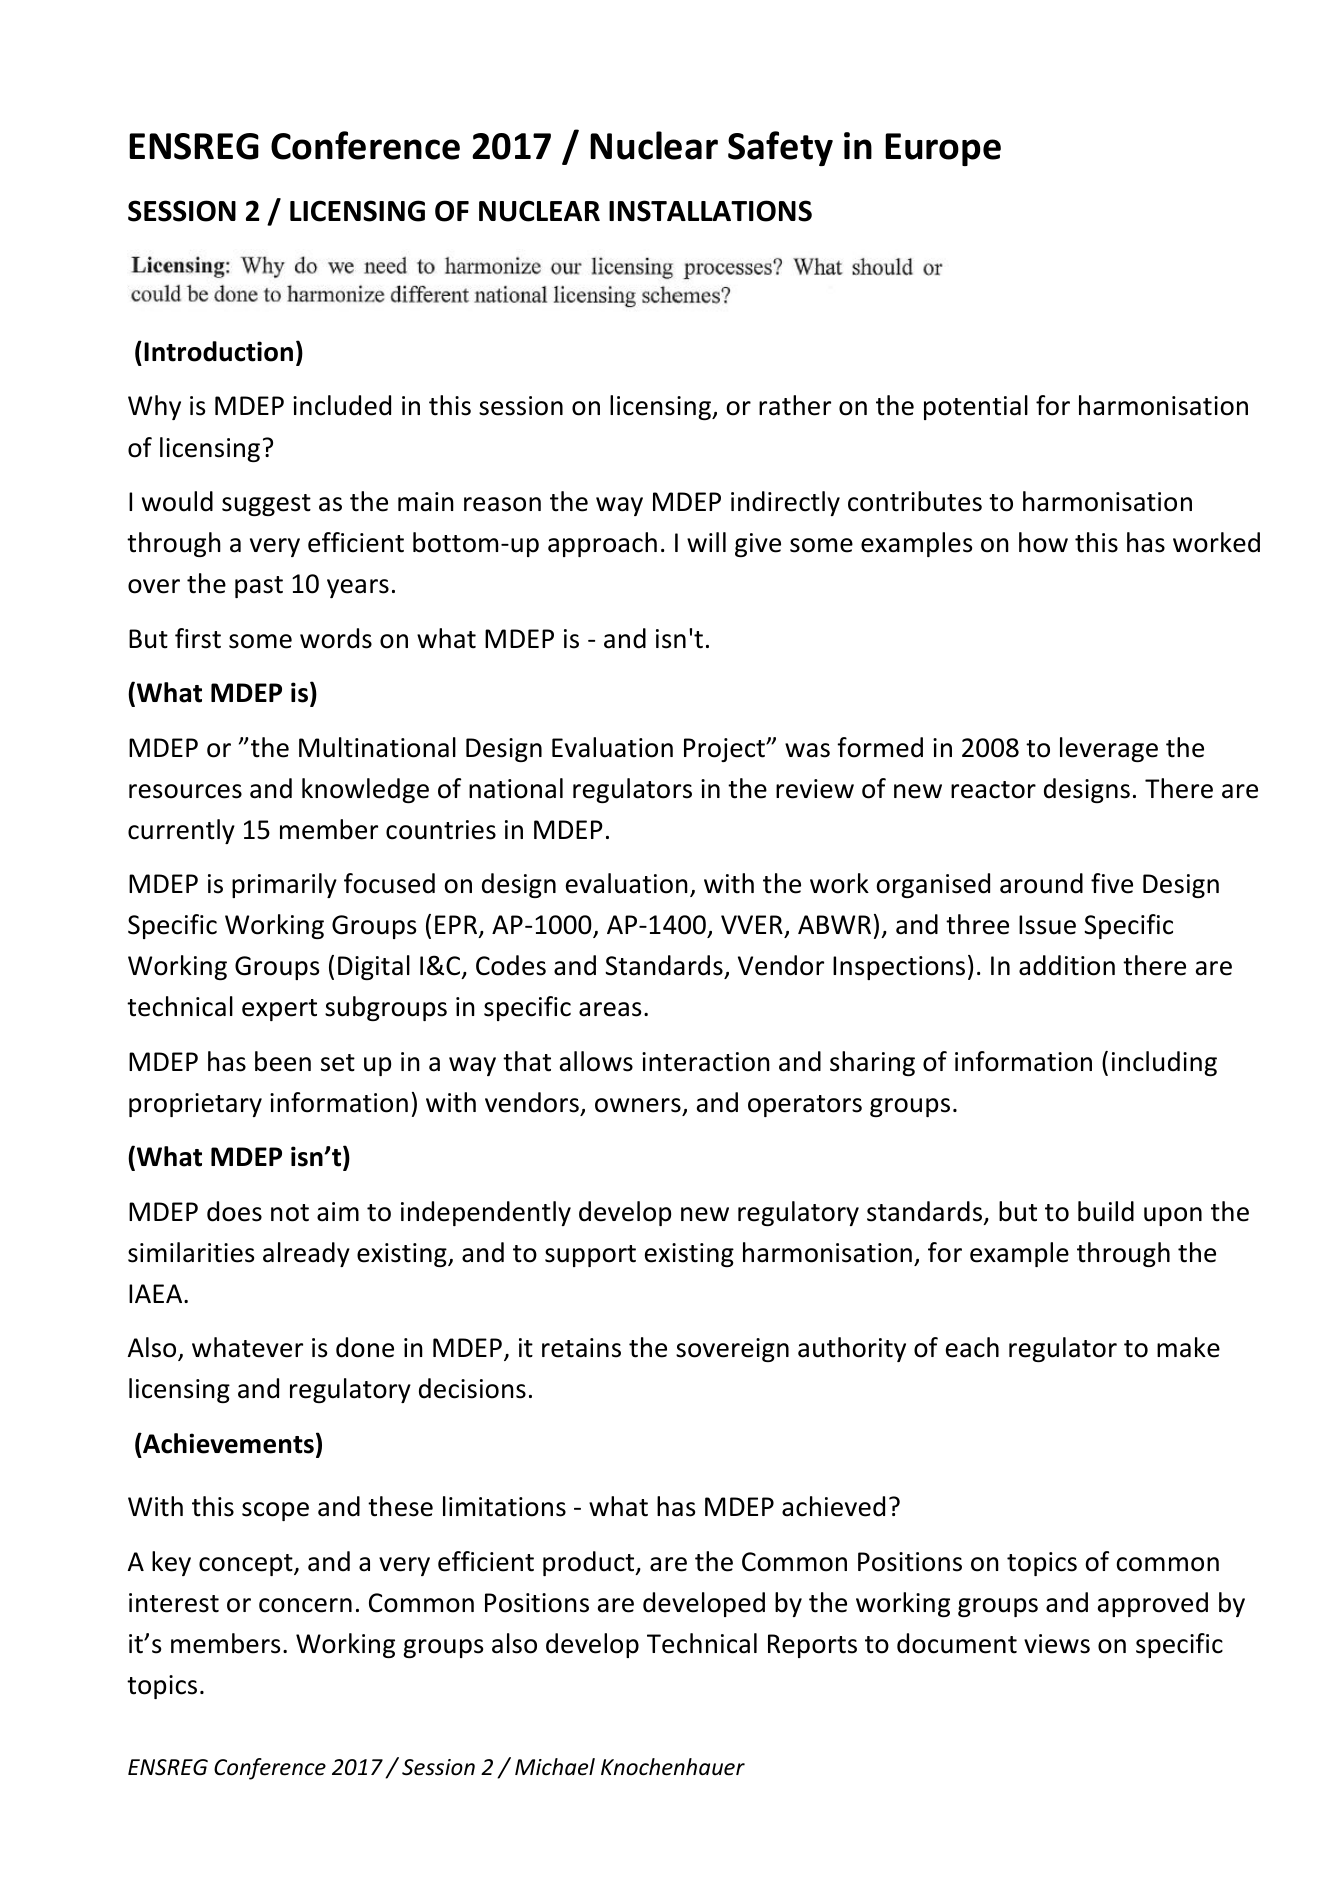  What do you see at coordinates (943, 149) in the image?
I see `Europe` at bounding box center [943, 149].
